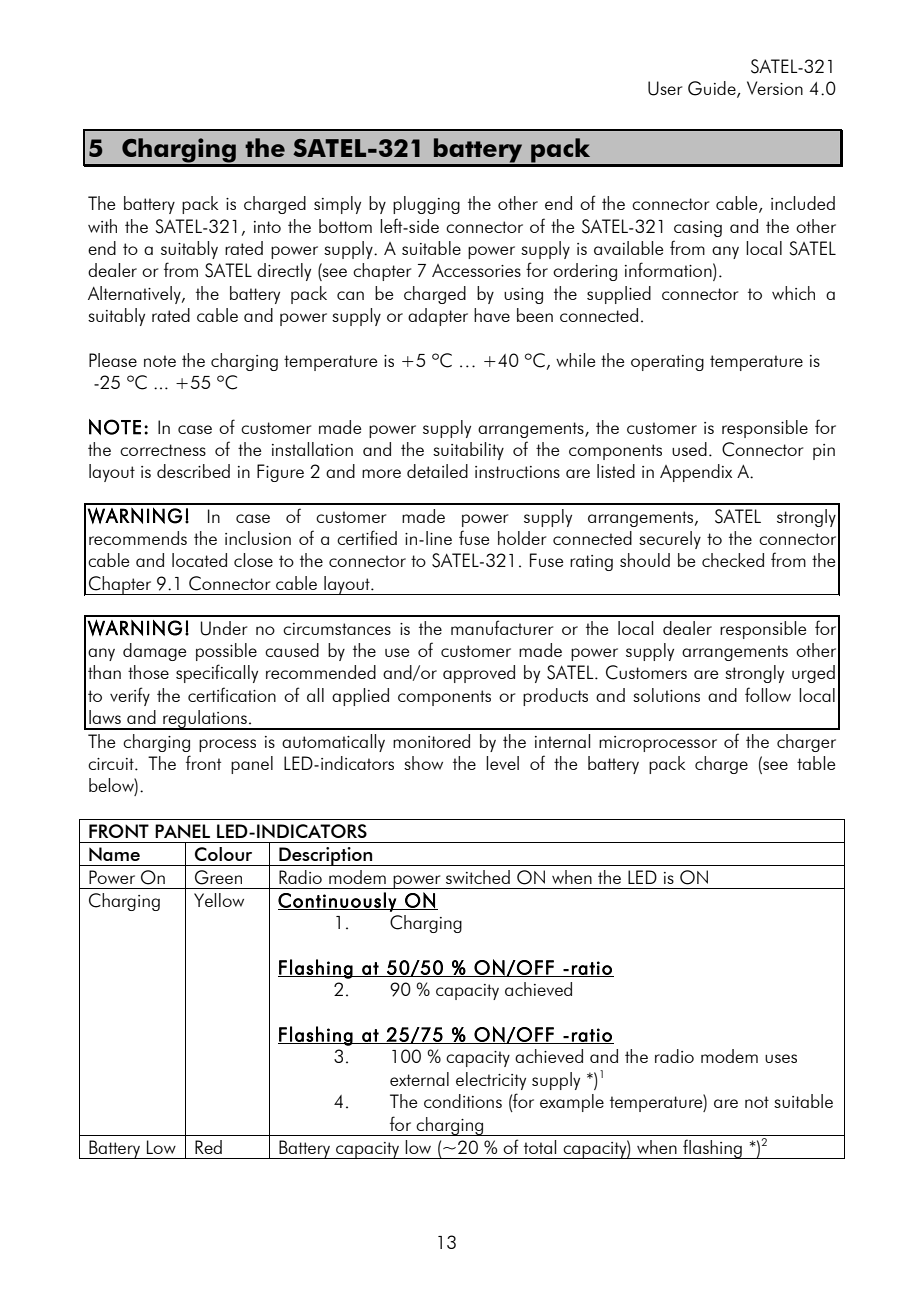 This screenshot has height=1308, width=924. What do you see at coordinates (781, 1058) in the screenshot?
I see `uses` at bounding box center [781, 1058].
